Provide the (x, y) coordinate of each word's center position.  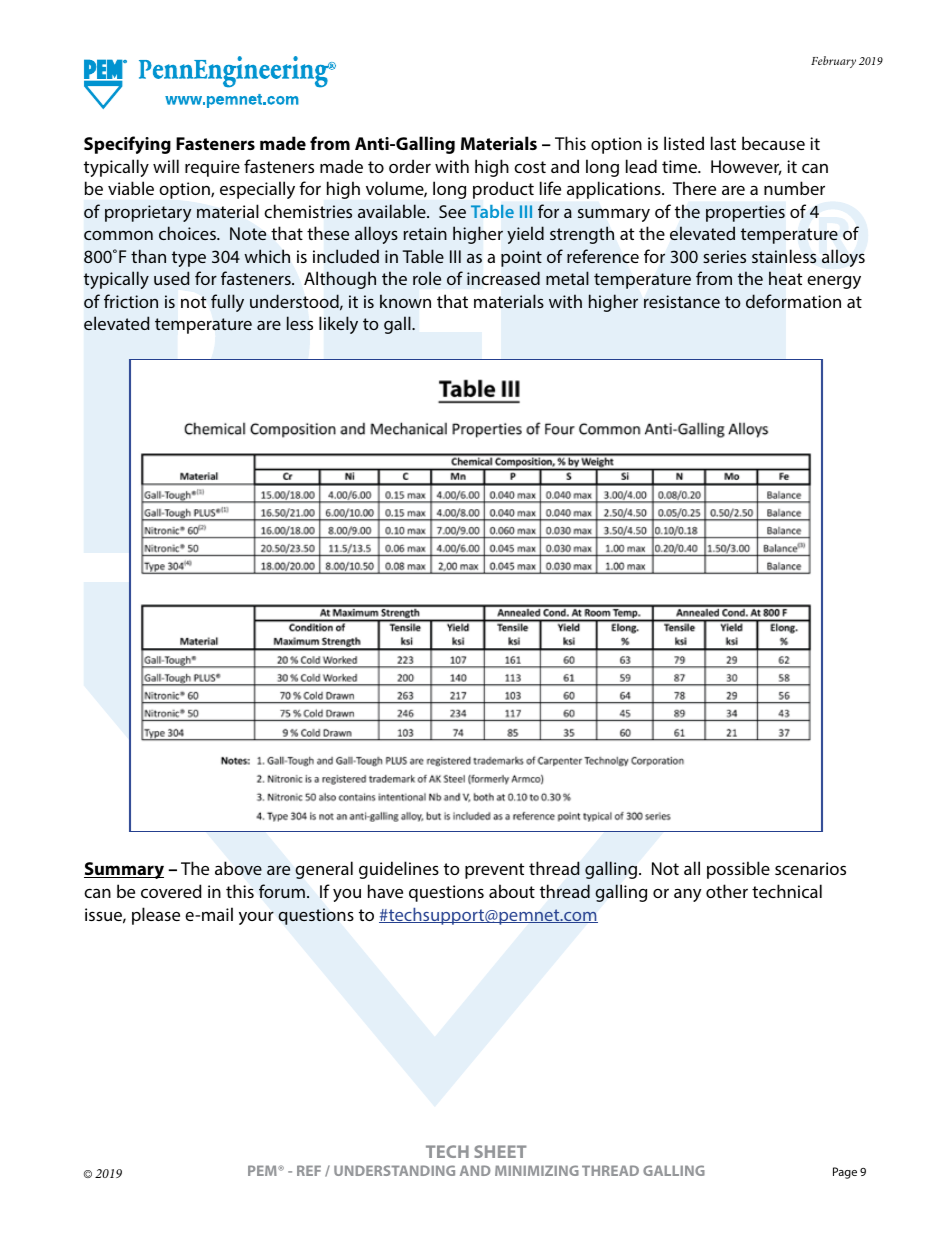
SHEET (500, 1151)
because (773, 143)
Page (845, 1173)
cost (530, 167)
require (212, 168)
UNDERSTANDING (394, 1170)
